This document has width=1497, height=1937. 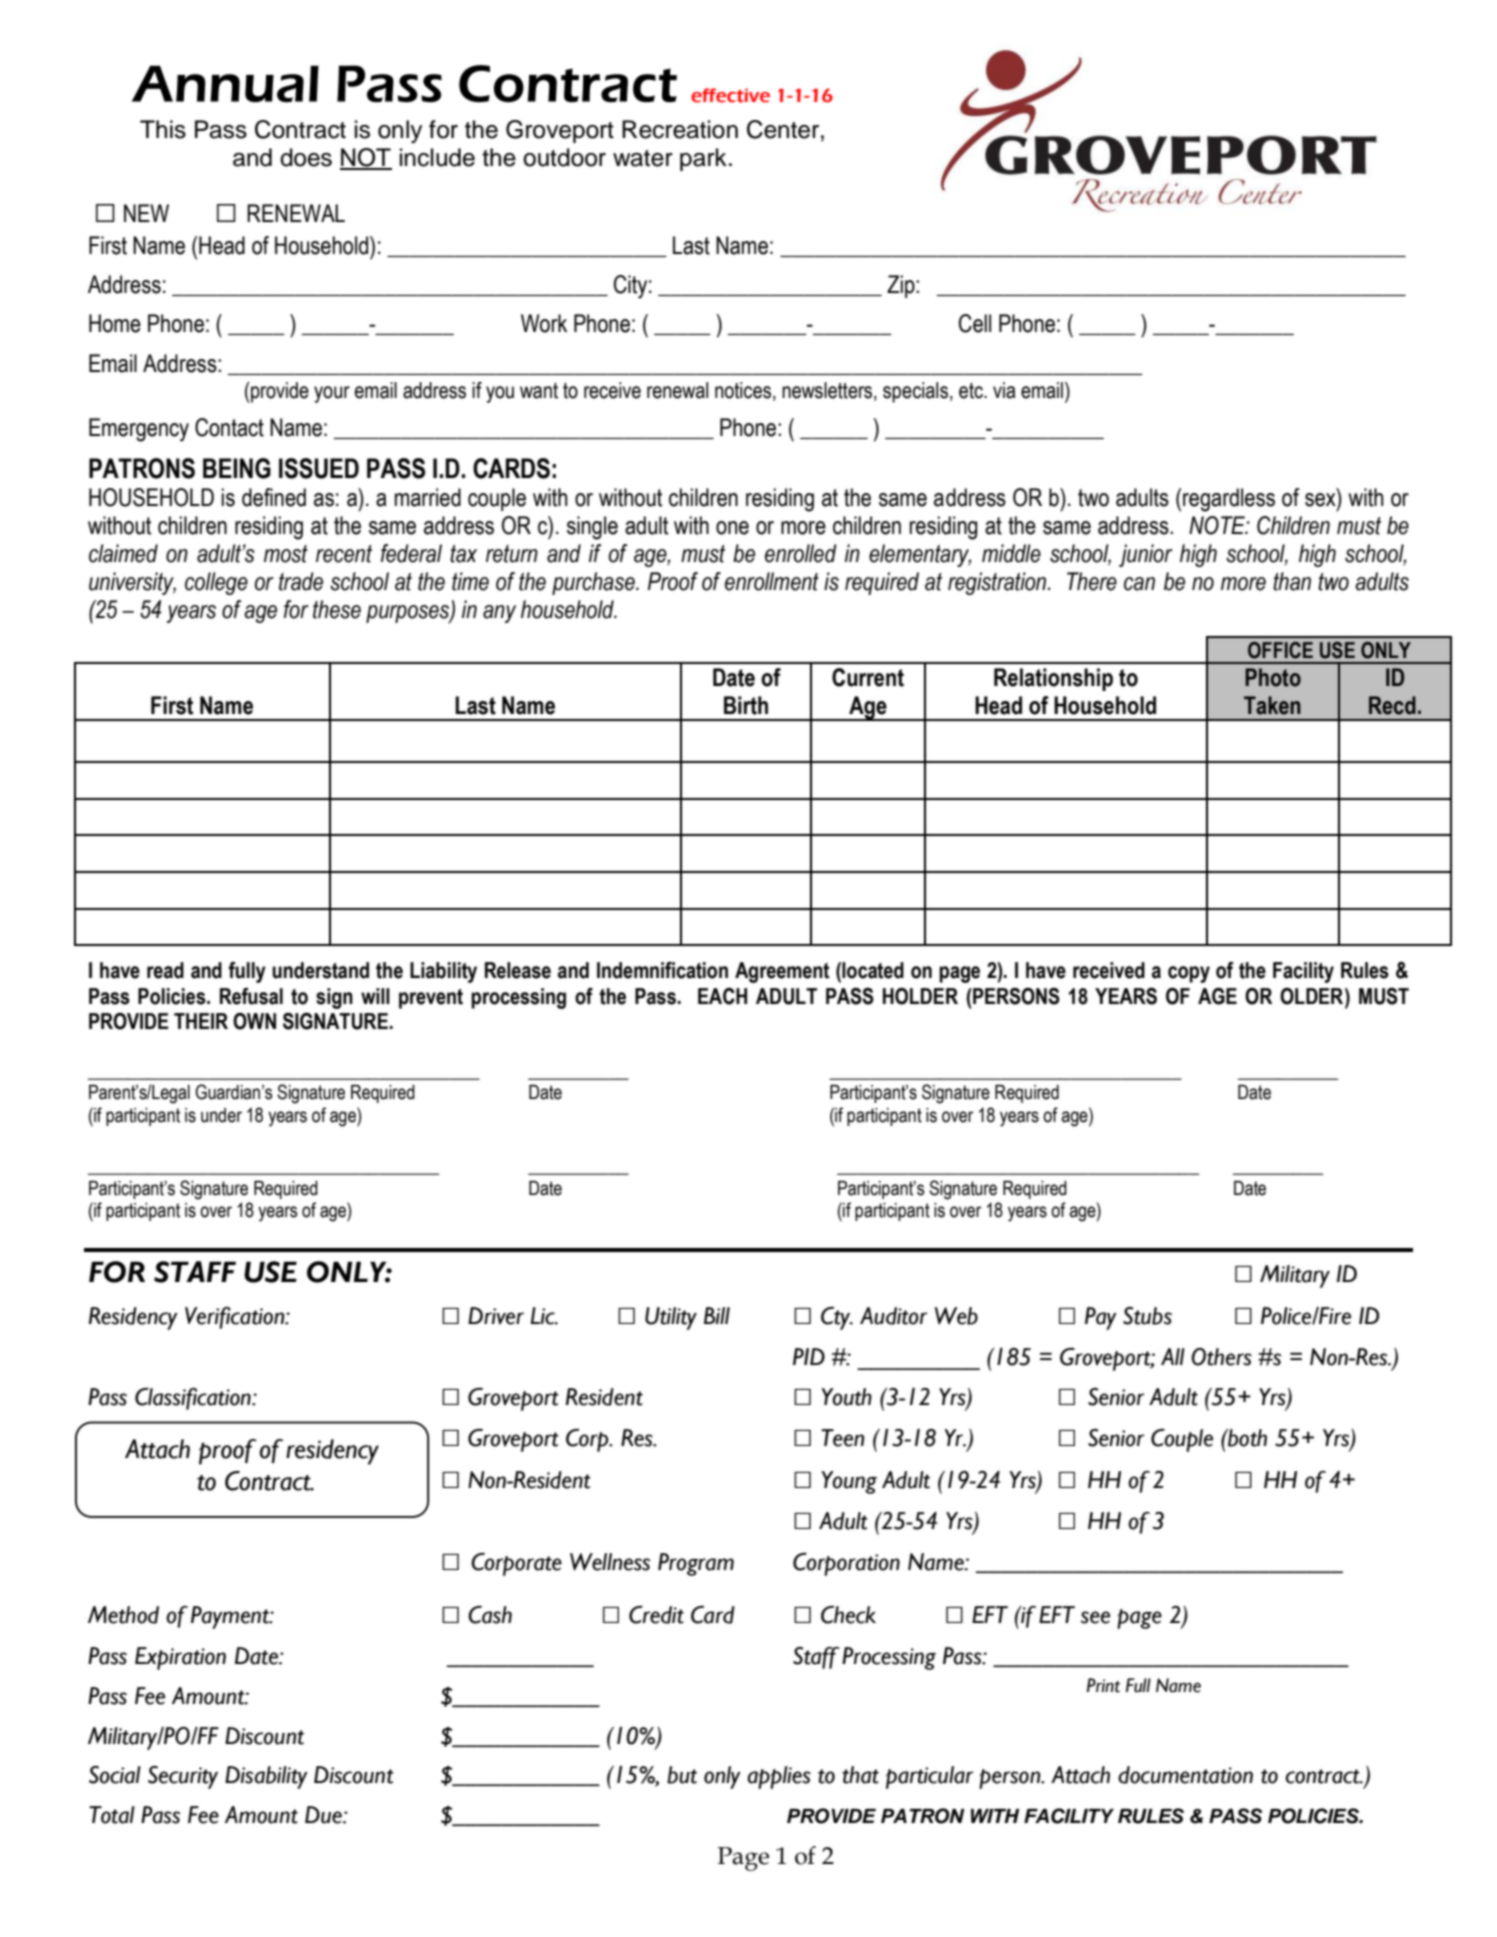 What do you see at coordinates (286, 554) in the document?
I see `most` at bounding box center [286, 554].
